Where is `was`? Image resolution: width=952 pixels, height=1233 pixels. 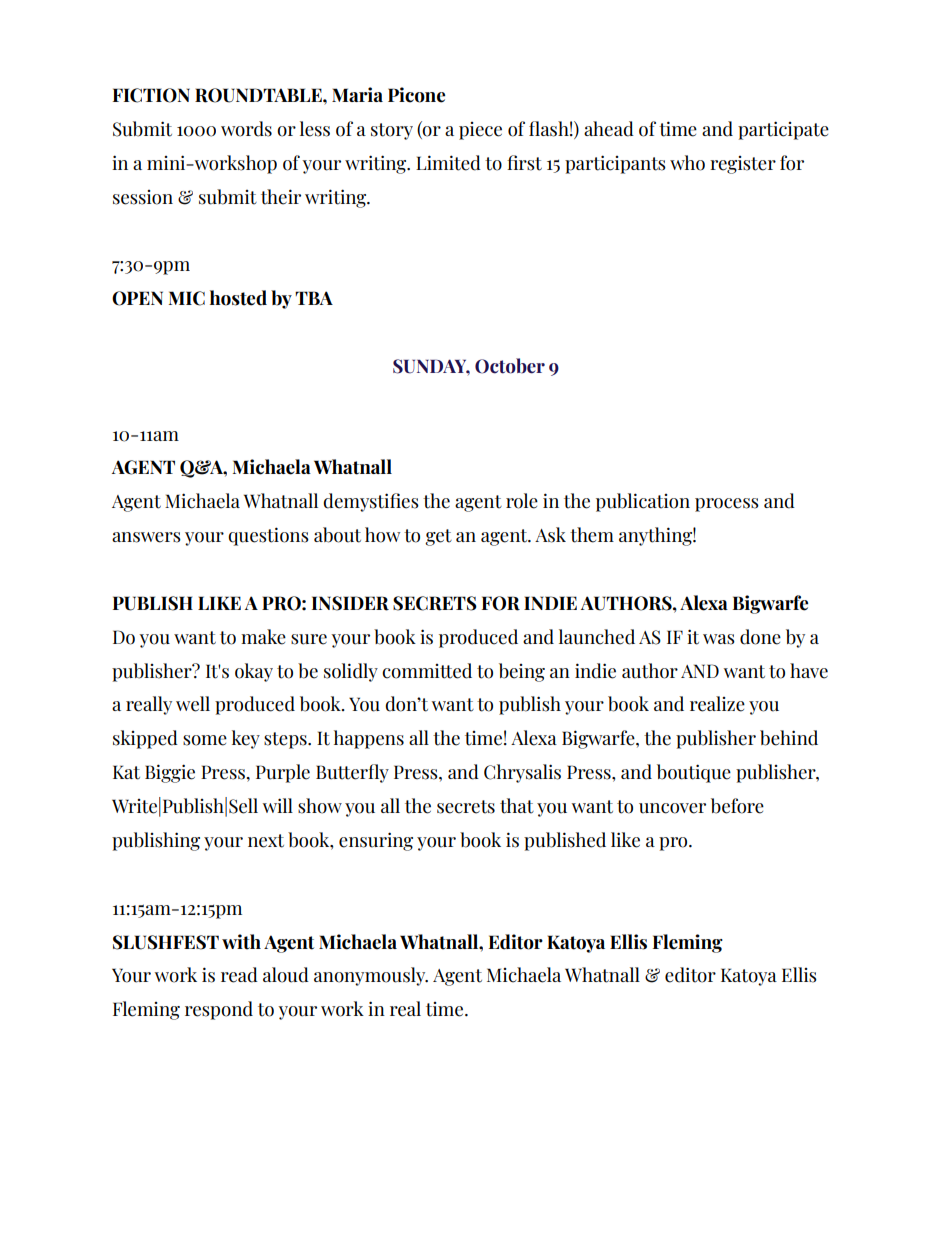 was is located at coordinates (719, 639).
